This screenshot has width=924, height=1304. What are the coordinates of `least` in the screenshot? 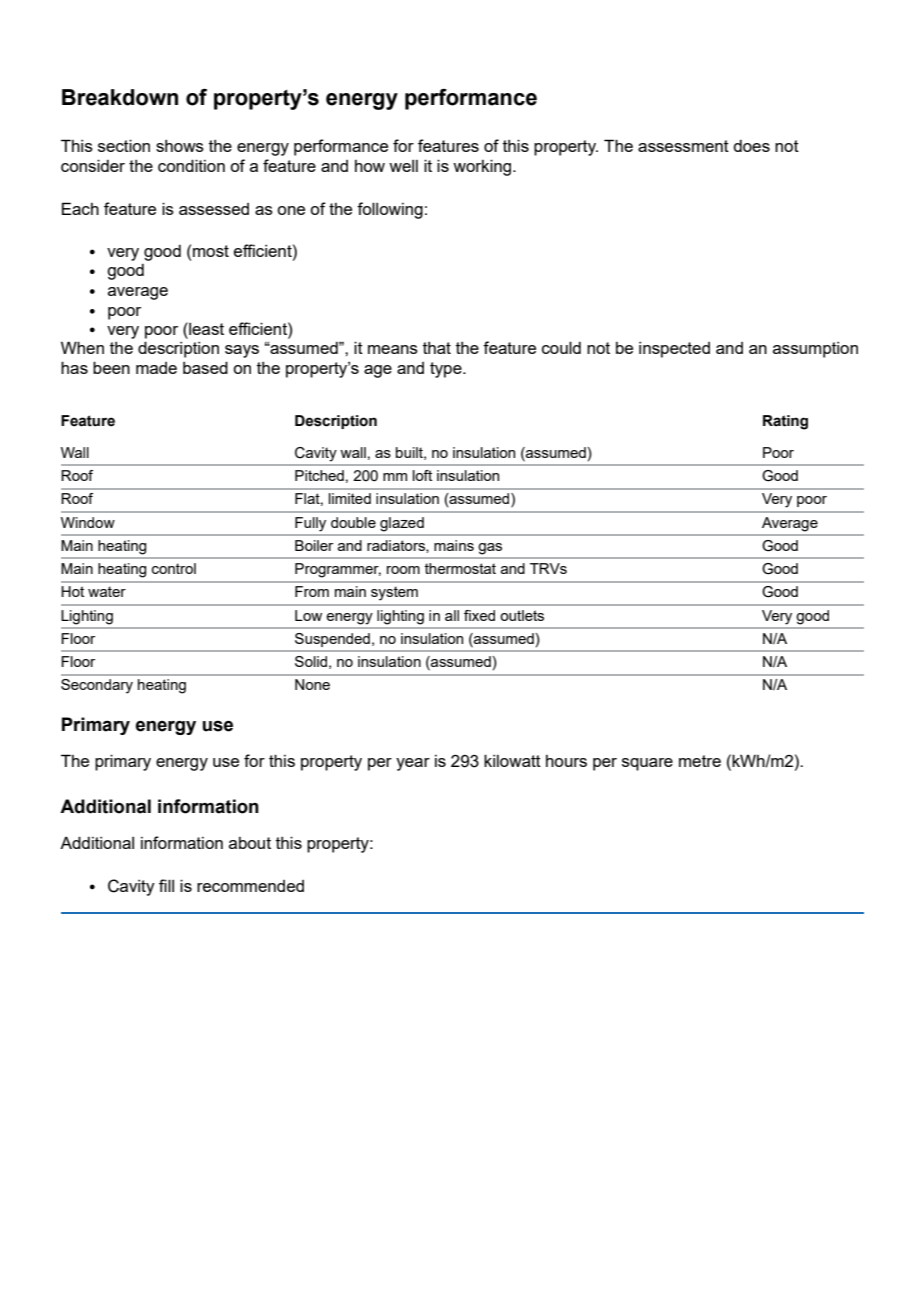 It's located at (205, 328).
